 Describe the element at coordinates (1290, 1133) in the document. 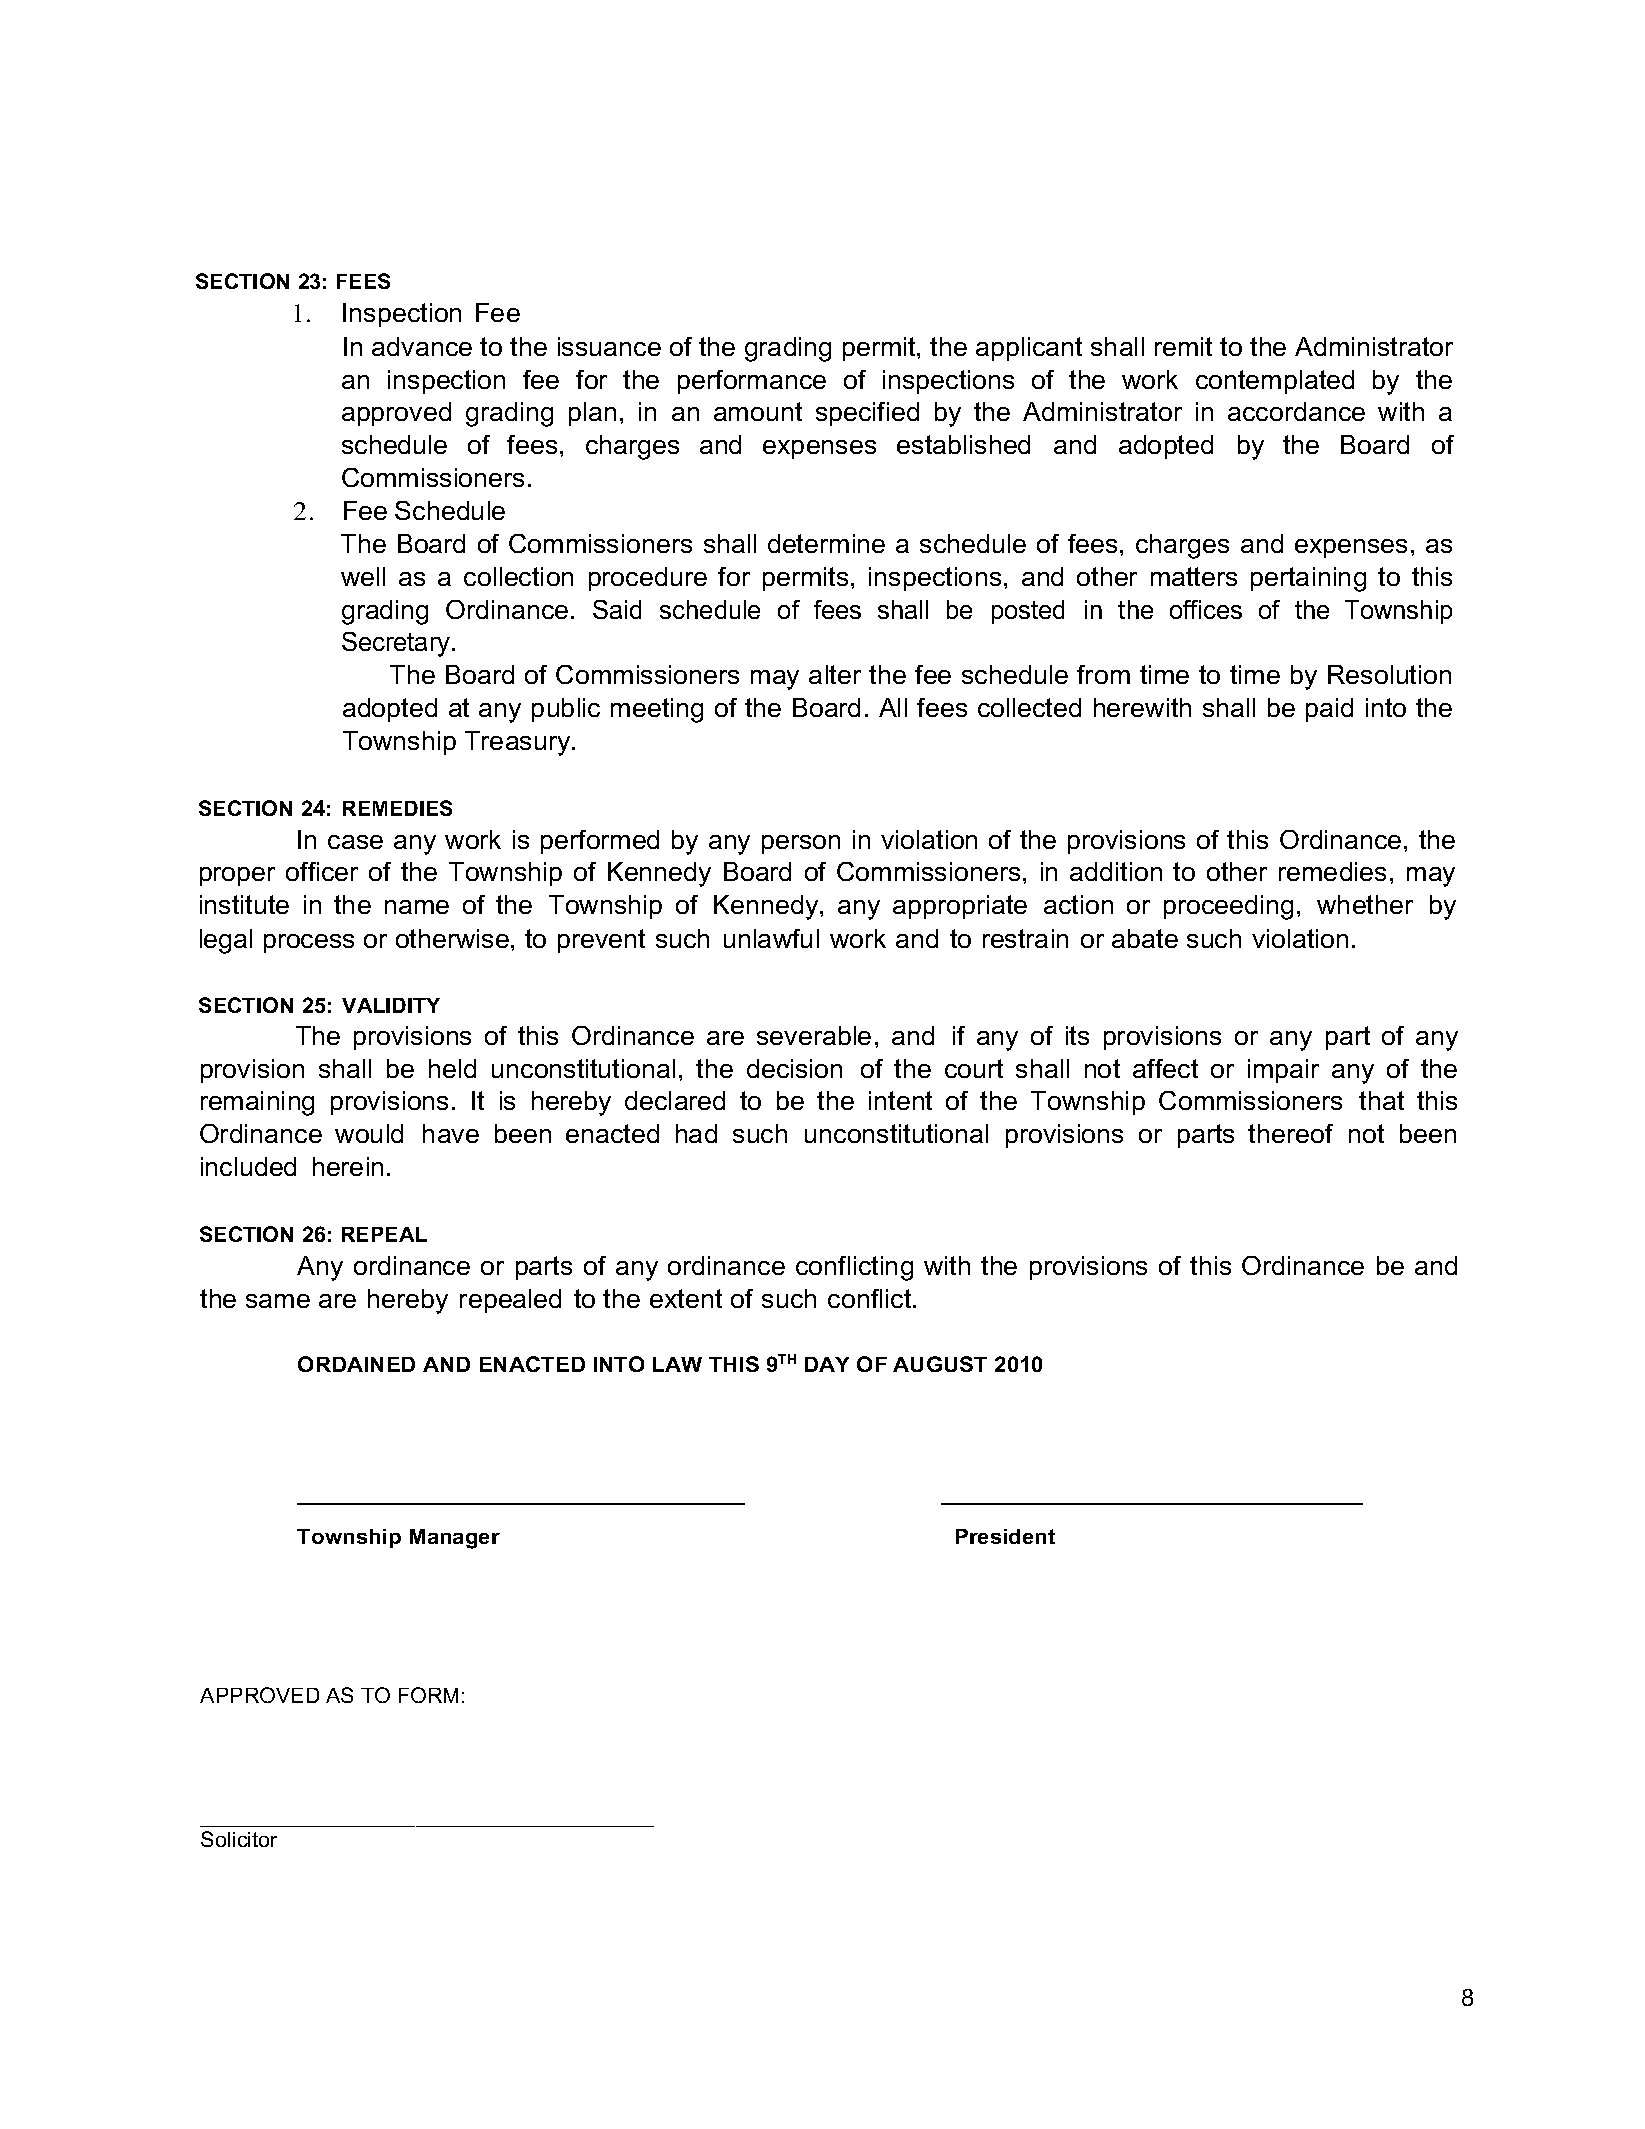

I see `thereof` at that location.
